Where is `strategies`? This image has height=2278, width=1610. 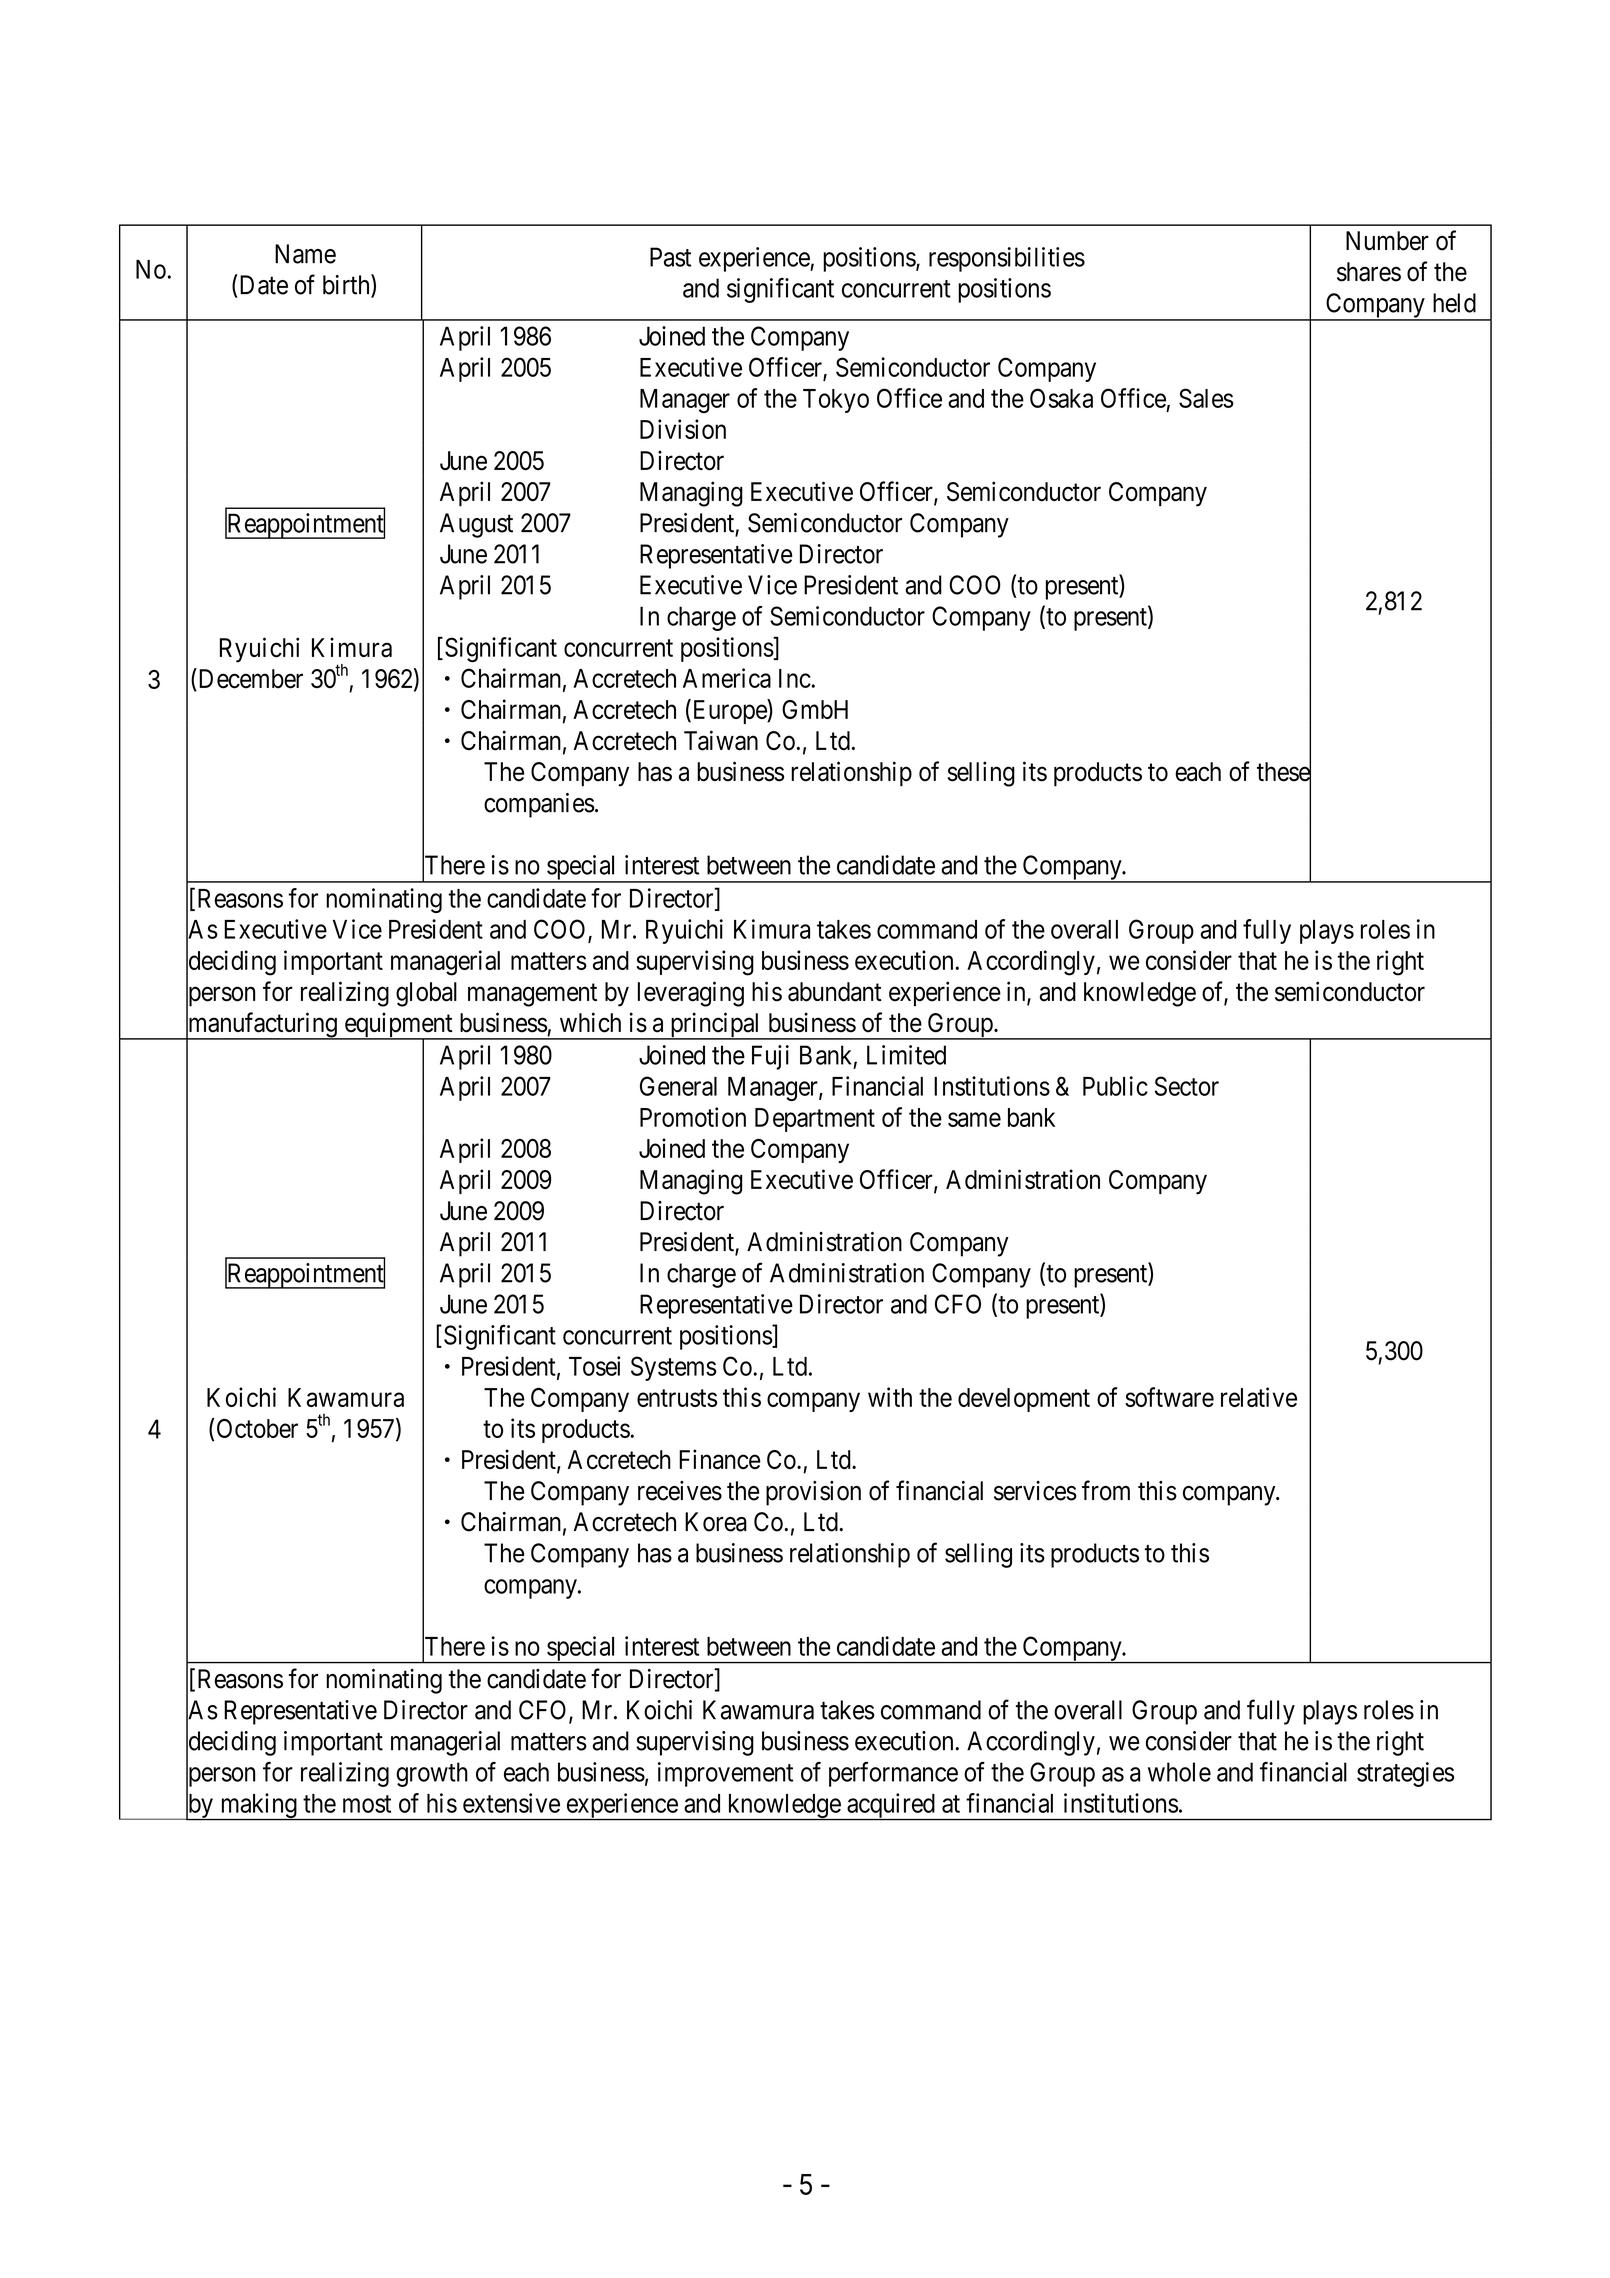 strategies is located at coordinates (1405, 1774).
